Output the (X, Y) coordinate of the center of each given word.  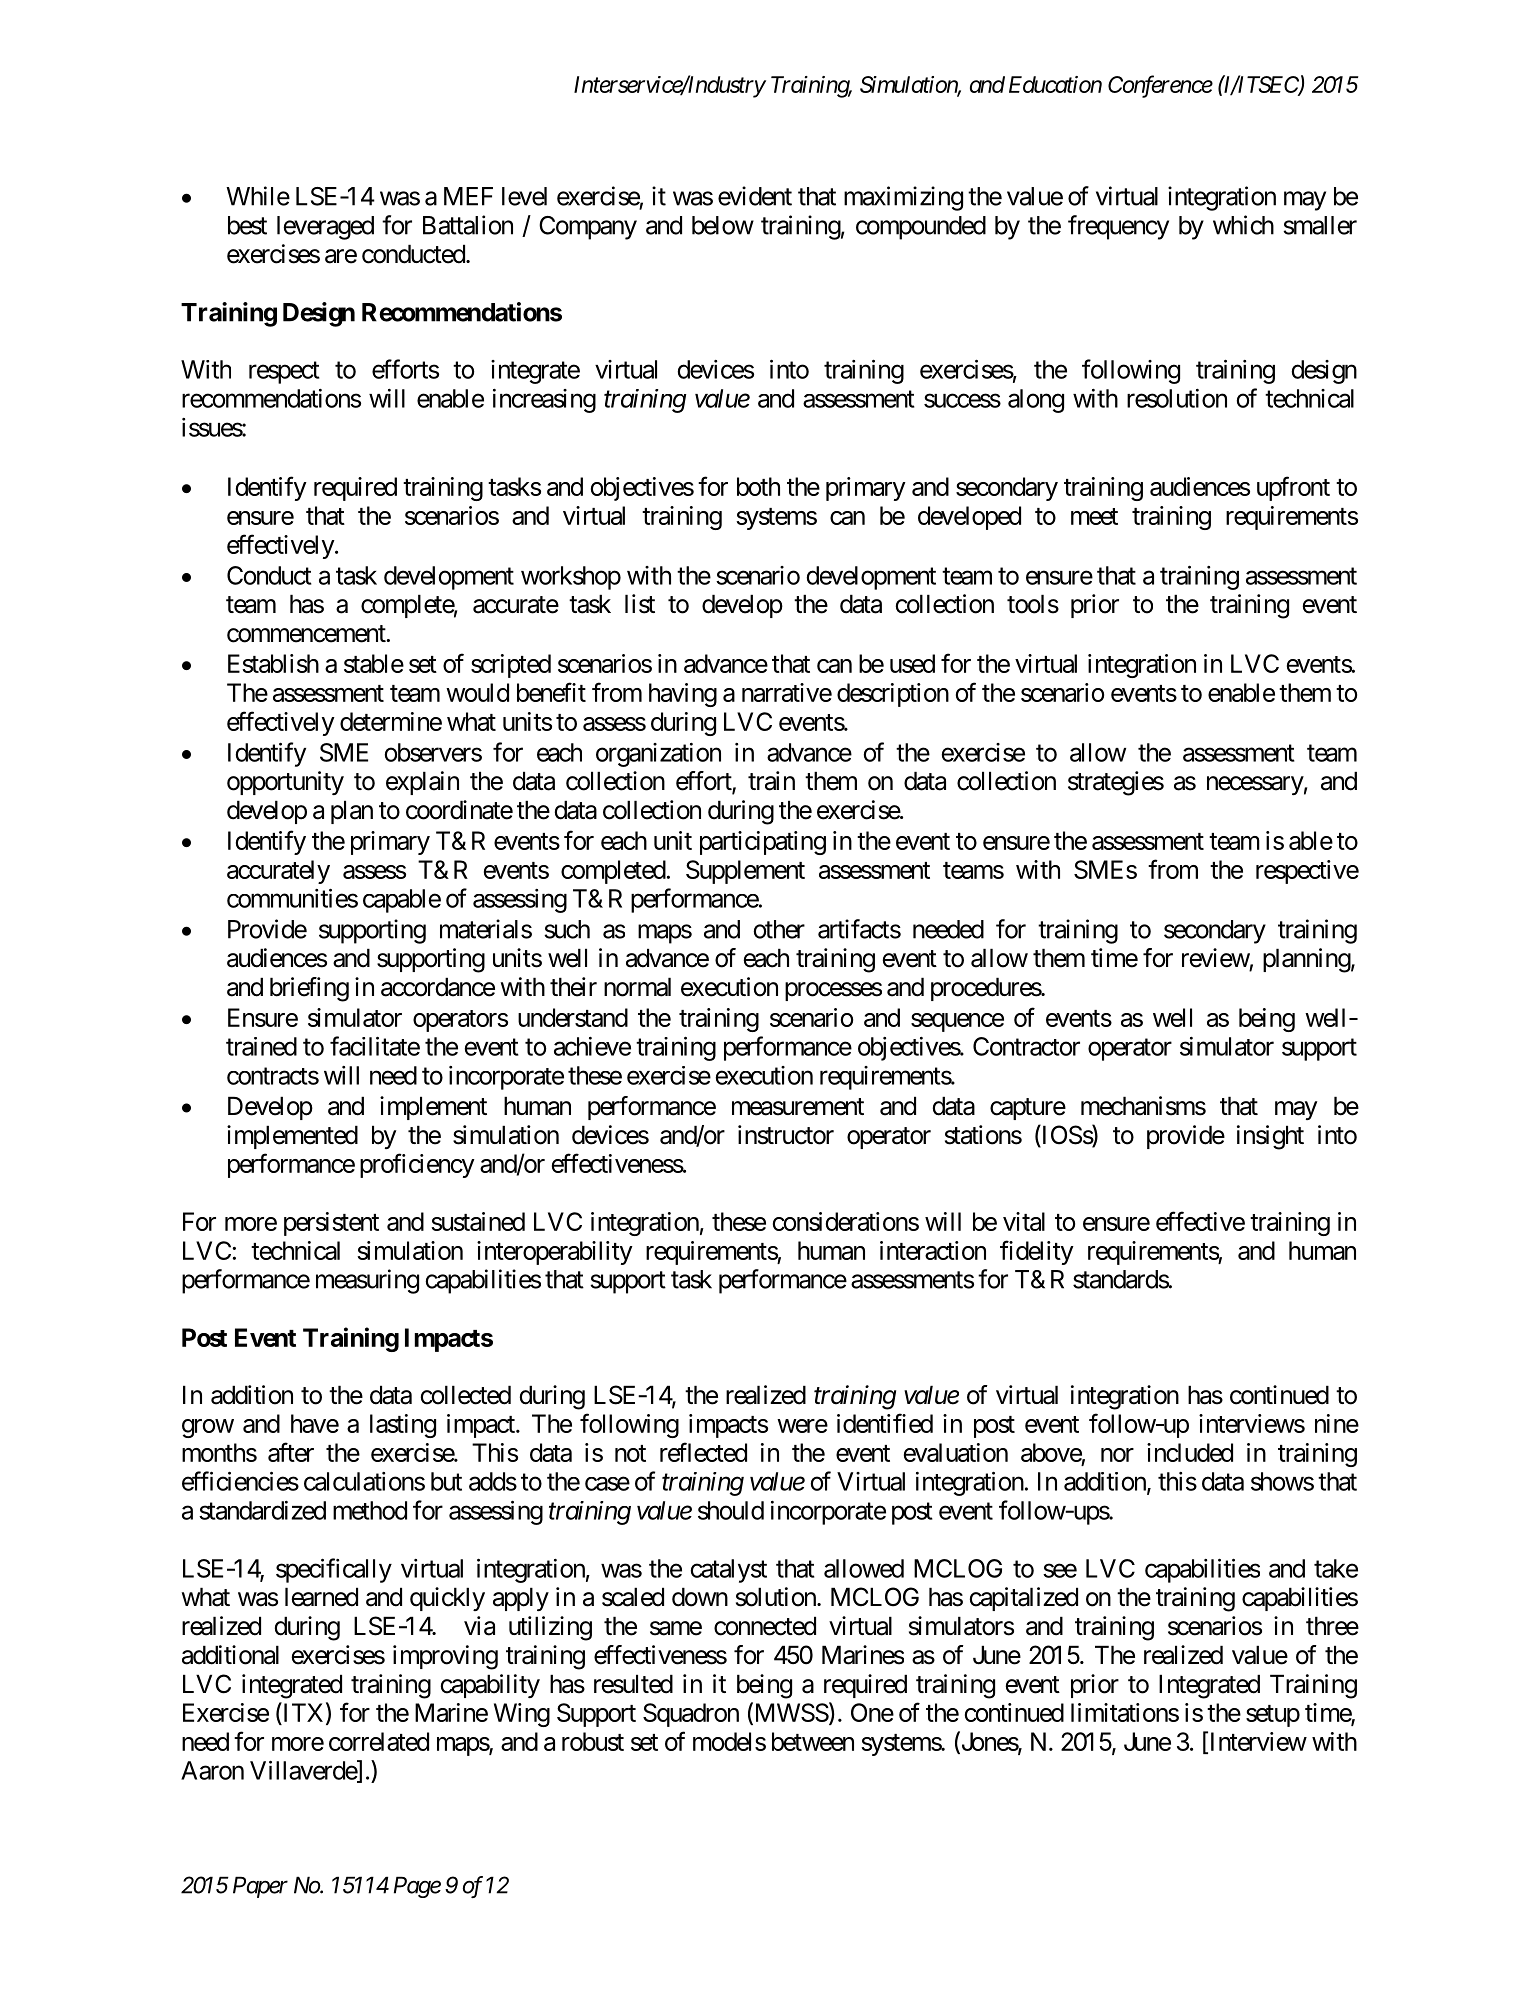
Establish (273, 663)
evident (755, 196)
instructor (786, 1135)
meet (1094, 516)
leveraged (325, 228)
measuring (367, 1281)
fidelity (1037, 1252)
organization (658, 755)
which (1243, 225)
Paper (260, 1887)
